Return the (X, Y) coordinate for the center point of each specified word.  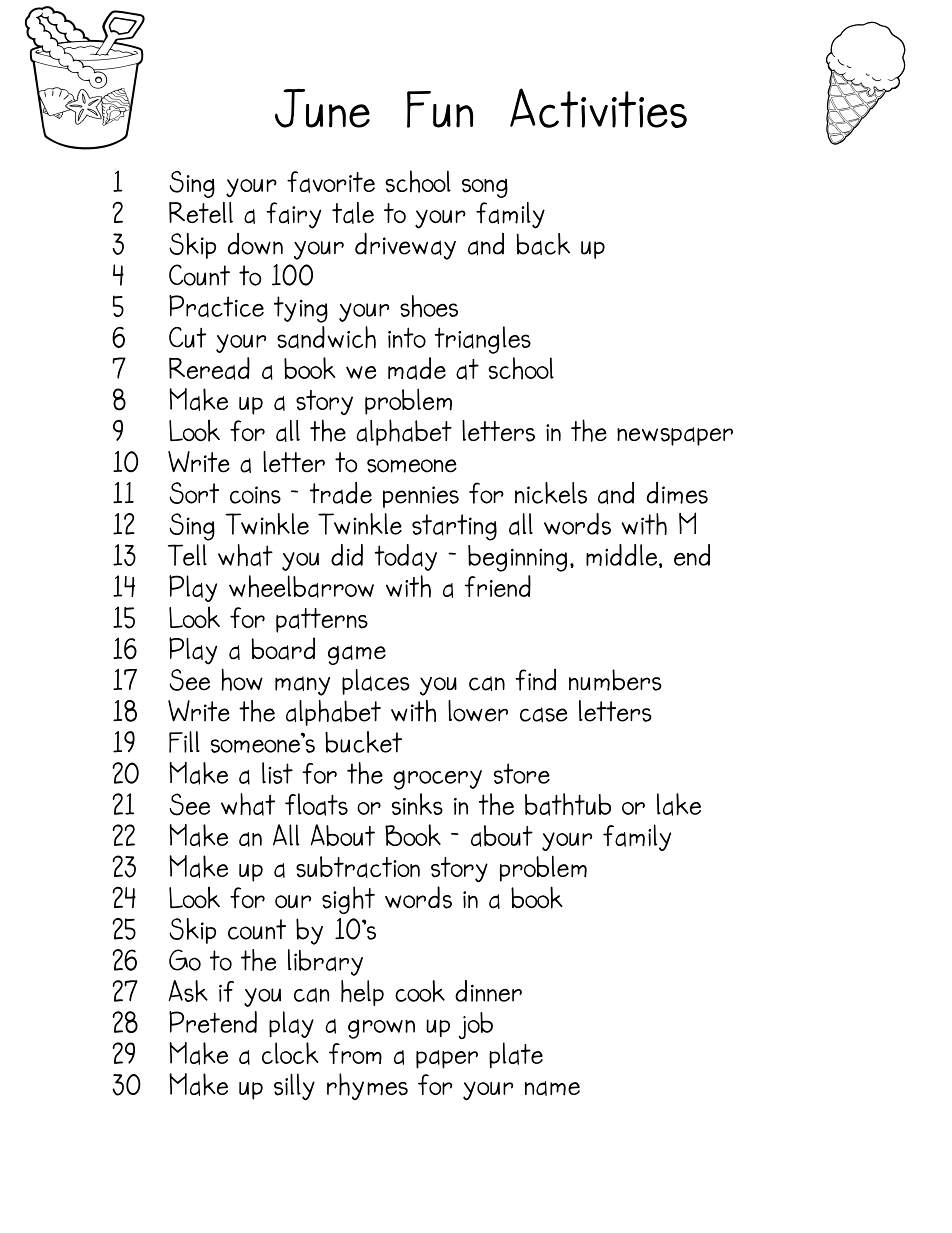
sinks (417, 804)
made (417, 368)
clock (290, 1053)
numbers (615, 680)
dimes (677, 493)
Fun (440, 109)
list (277, 773)
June (322, 108)
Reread (209, 368)
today (406, 557)
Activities (598, 108)
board (283, 648)
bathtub (568, 804)
